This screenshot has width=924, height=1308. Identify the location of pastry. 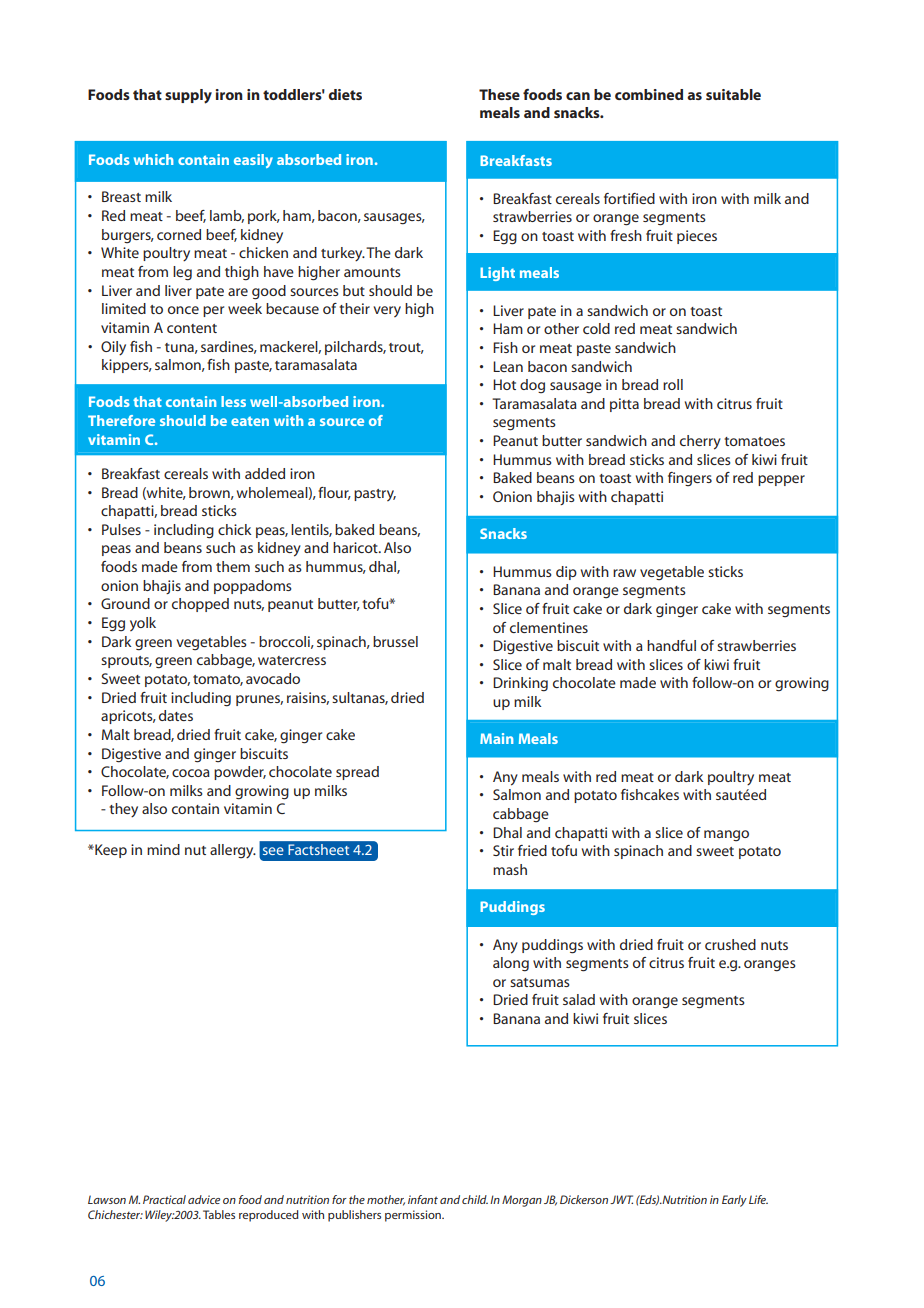
(375, 495).
